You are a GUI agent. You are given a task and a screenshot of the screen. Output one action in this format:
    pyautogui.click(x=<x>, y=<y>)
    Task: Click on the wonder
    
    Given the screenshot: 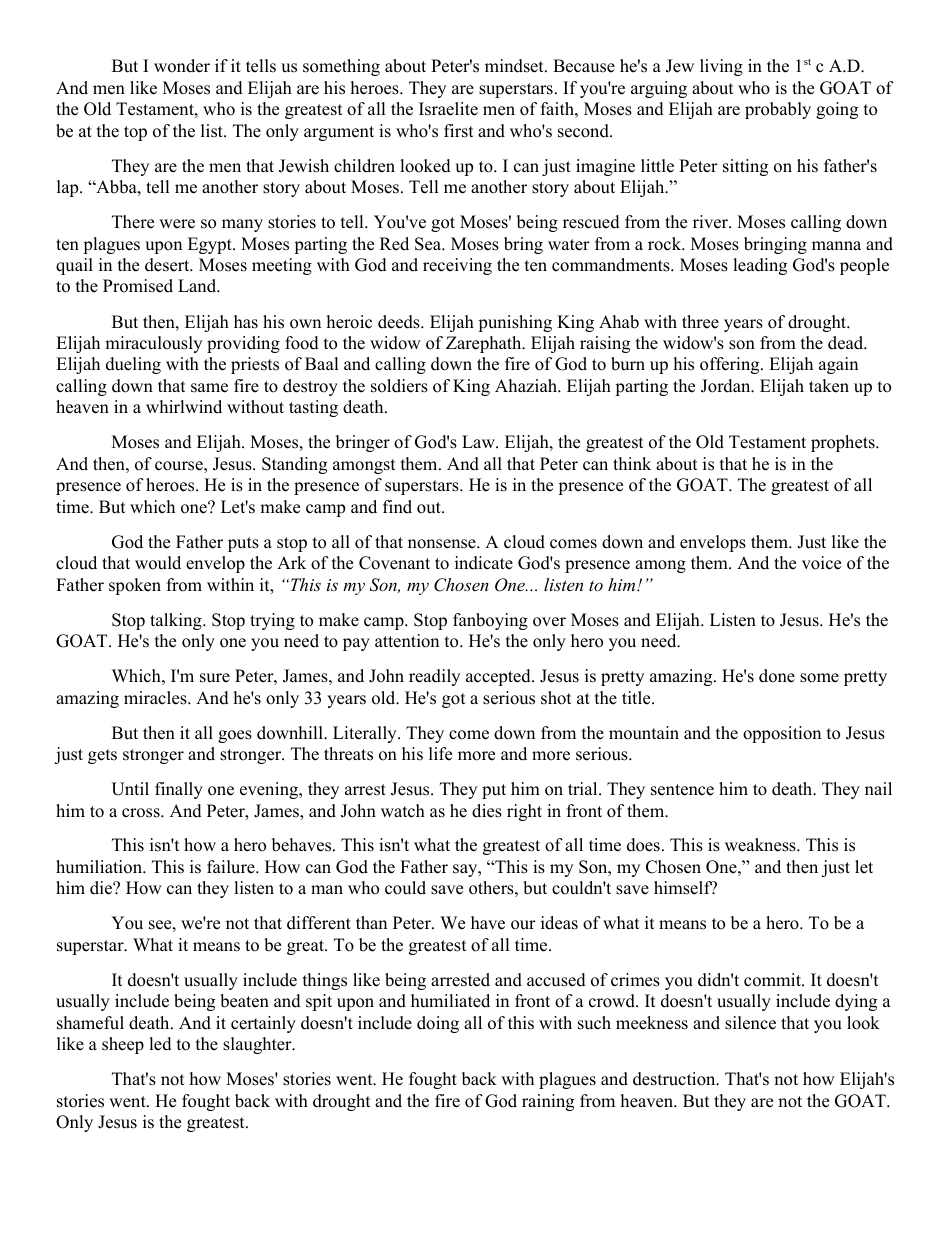 What is the action you would take?
    pyautogui.click(x=182, y=66)
